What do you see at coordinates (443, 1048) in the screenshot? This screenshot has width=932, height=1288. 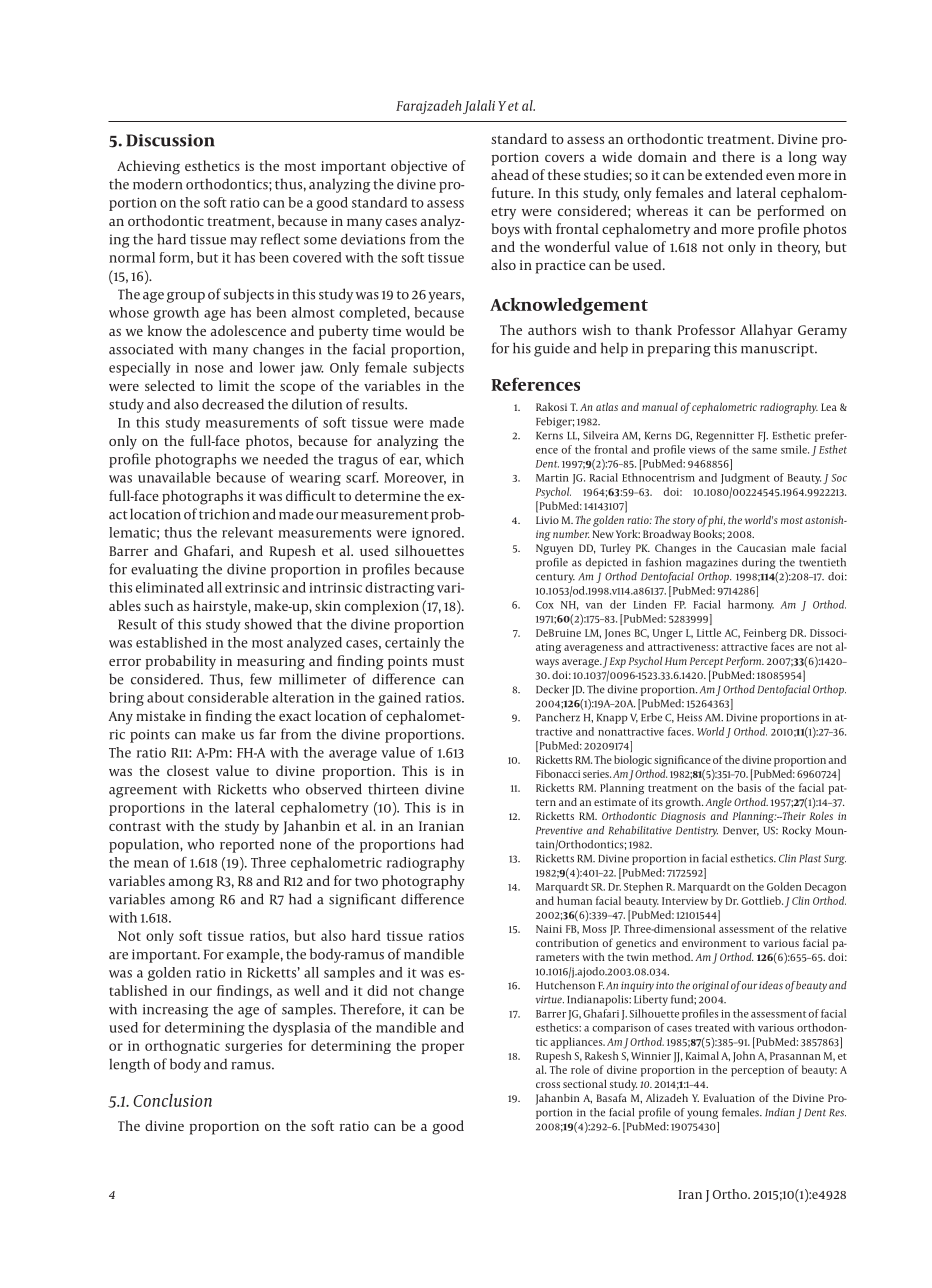 I see `proper` at bounding box center [443, 1048].
